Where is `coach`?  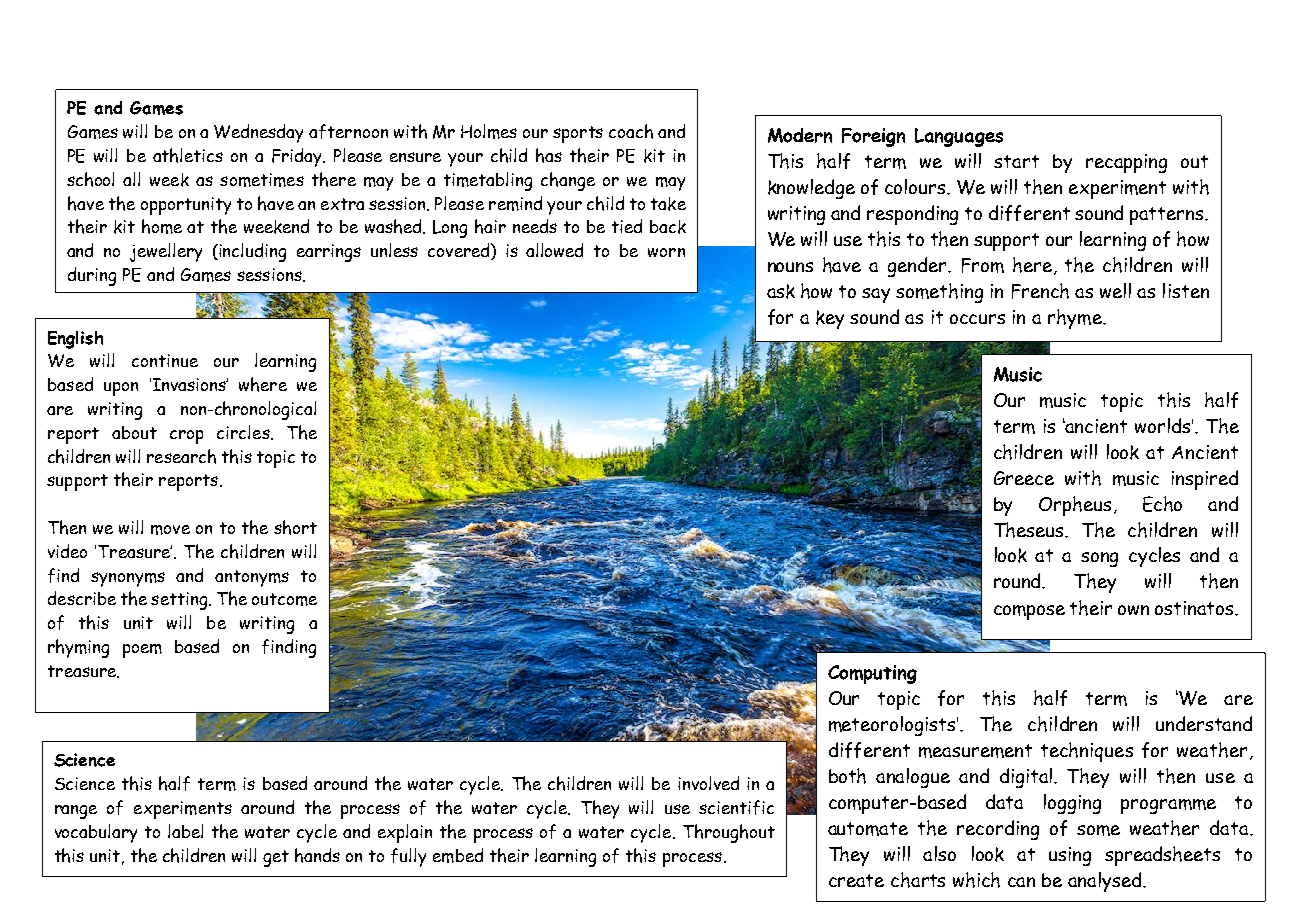
coach is located at coordinates (631, 131).
